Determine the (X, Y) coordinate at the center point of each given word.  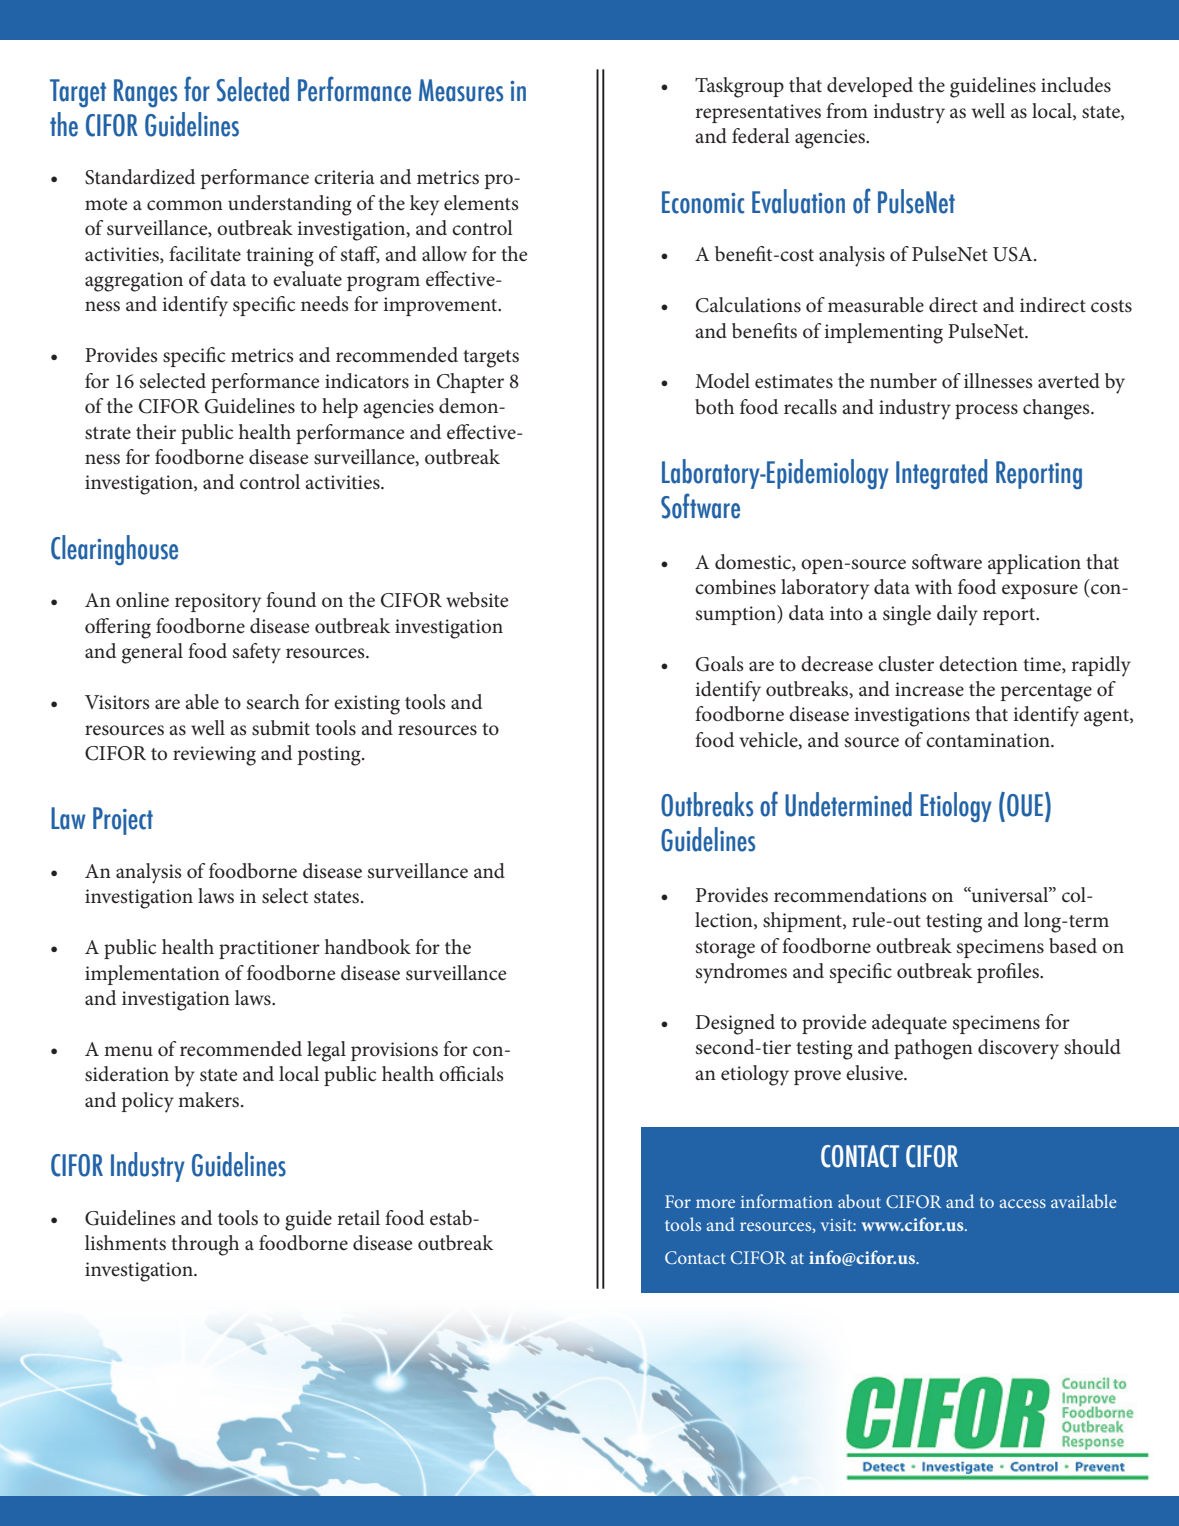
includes (1076, 85)
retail (358, 1218)
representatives (758, 113)
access (1023, 1203)
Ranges (145, 93)
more (715, 1203)
